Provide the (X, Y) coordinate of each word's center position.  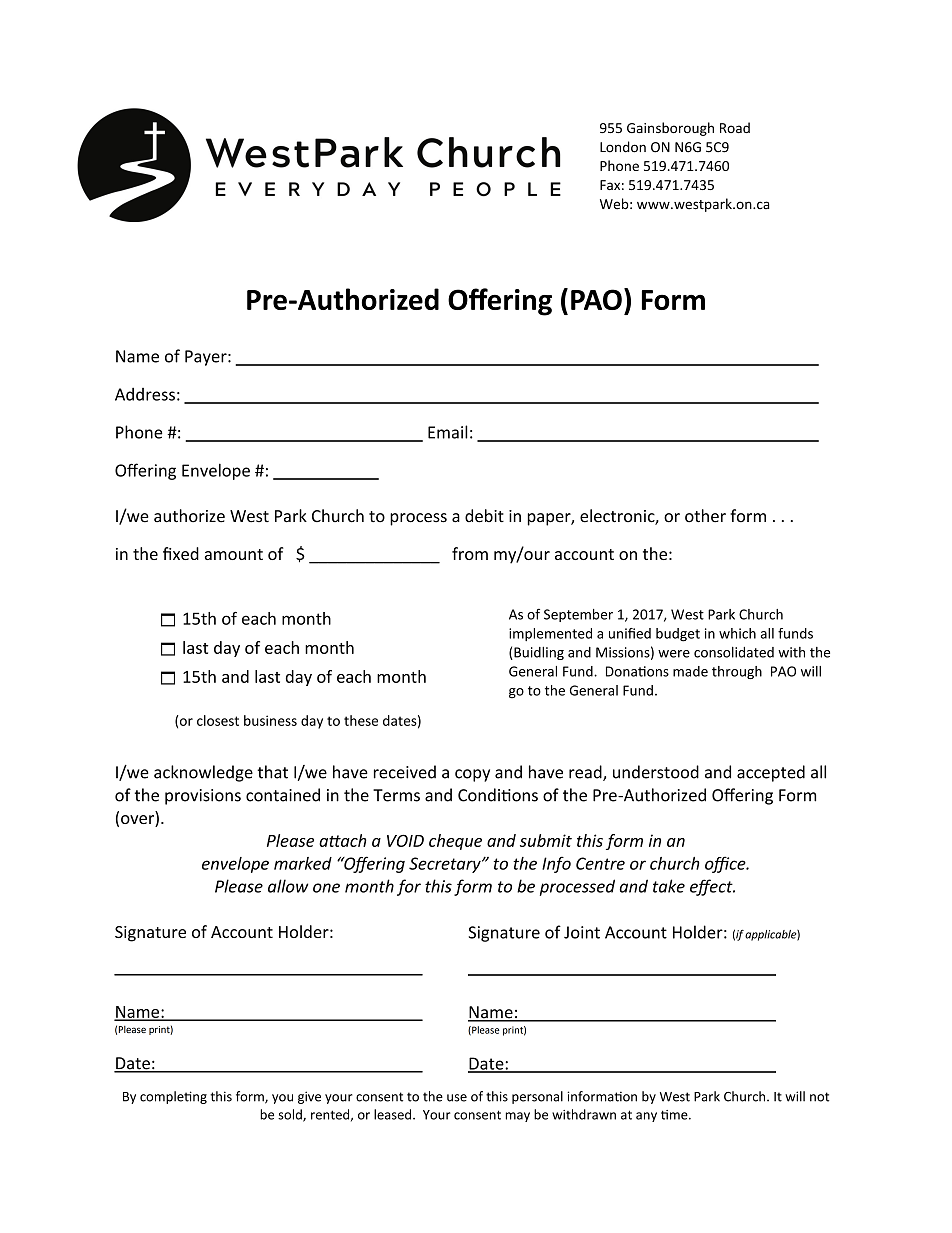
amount (234, 554)
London (623, 147)
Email (448, 432)
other (705, 516)
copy (472, 775)
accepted (771, 773)
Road (735, 127)
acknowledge (203, 773)
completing (173, 1097)
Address (145, 394)
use (457, 1098)
